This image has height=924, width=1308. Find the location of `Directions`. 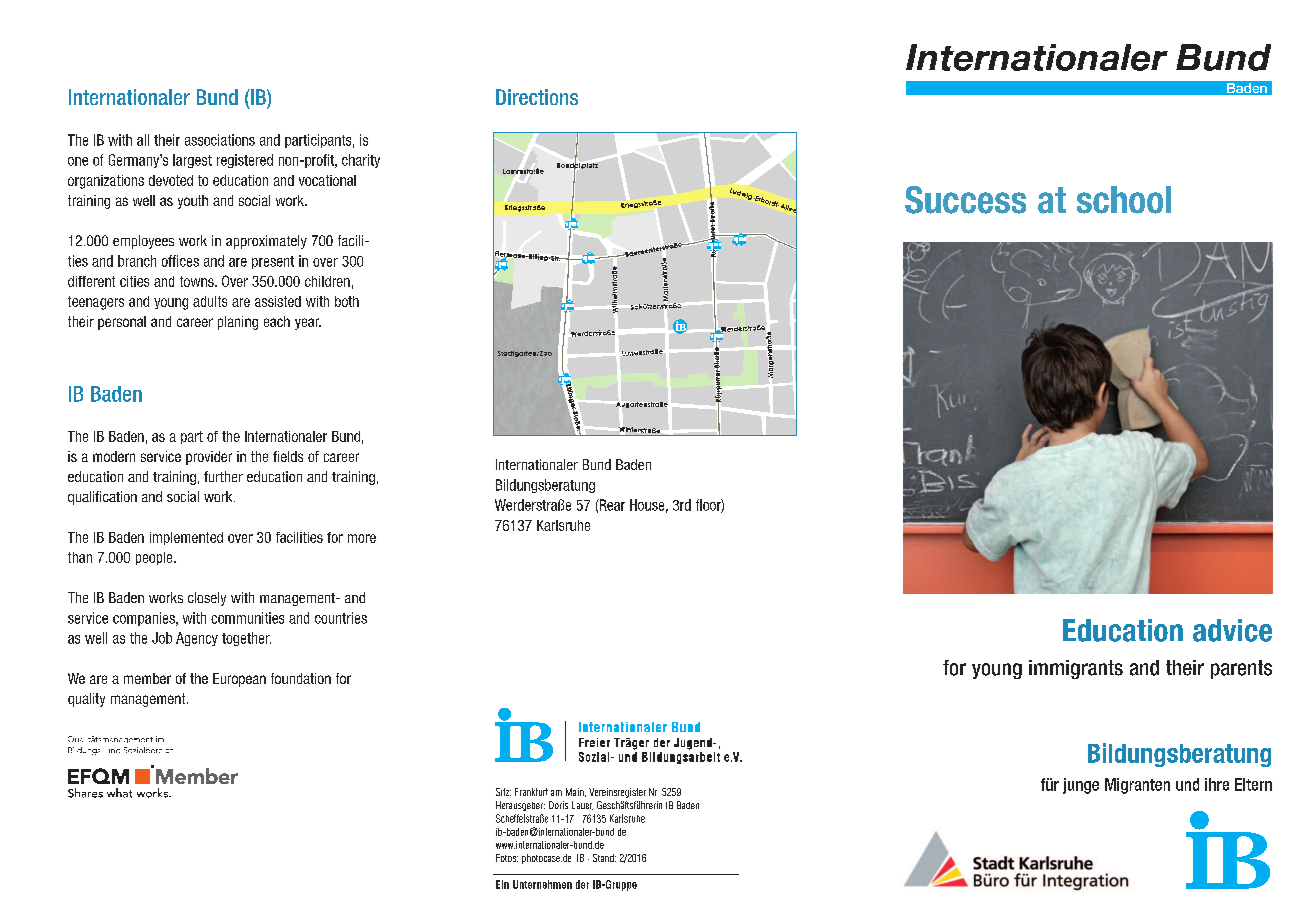

Directions is located at coordinates (537, 97).
